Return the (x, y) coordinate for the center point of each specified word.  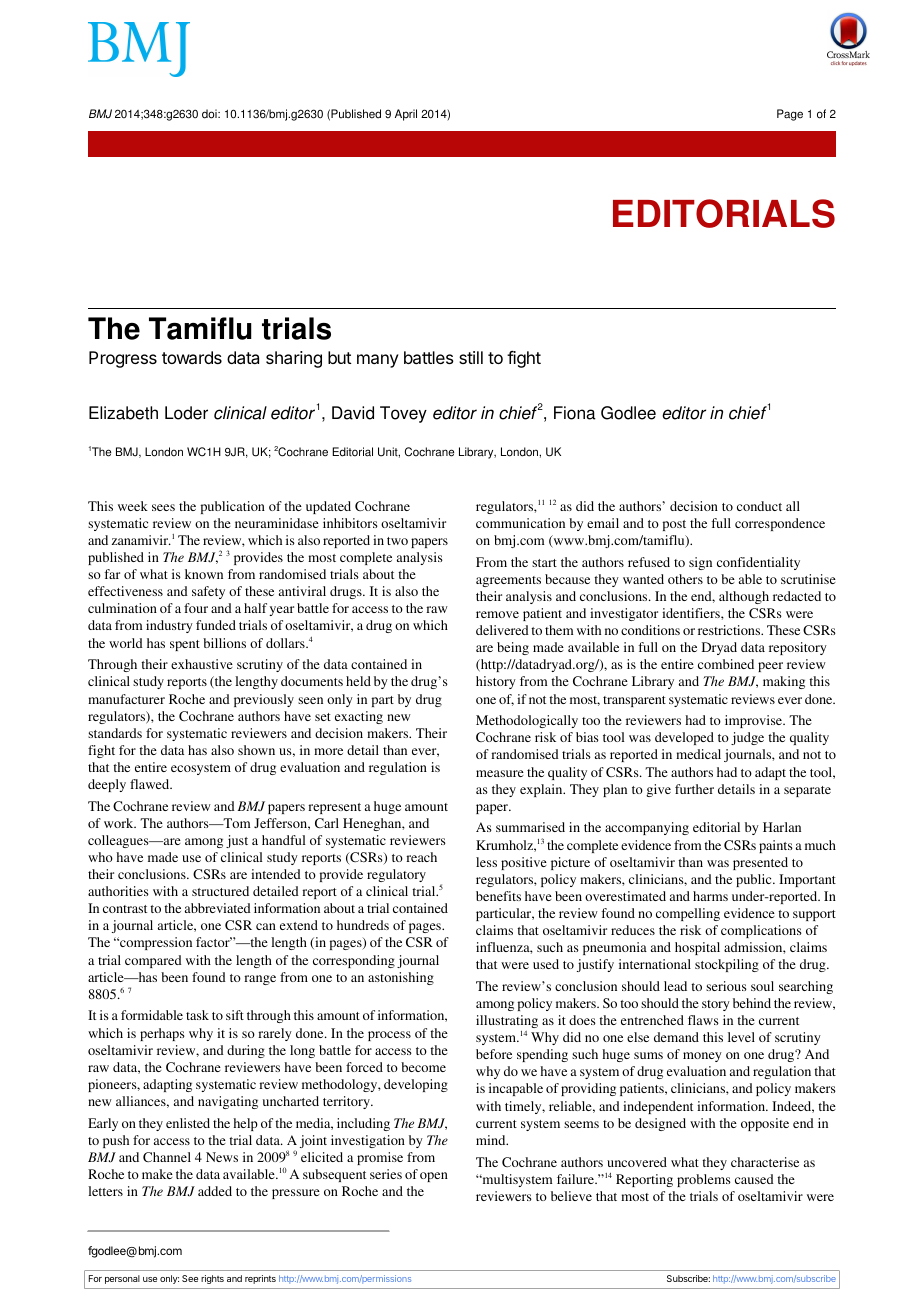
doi (210, 114)
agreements (508, 581)
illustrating (507, 1021)
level (741, 1037)
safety (208, 592)
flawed (151, 784)
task (197, 1015)
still (471, 357)
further (694, 789)
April (406, 115)
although (744, 597)
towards (192, 357)
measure (500, 773)
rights (212, 1279)
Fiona (575, 413)
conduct (759, 506)
